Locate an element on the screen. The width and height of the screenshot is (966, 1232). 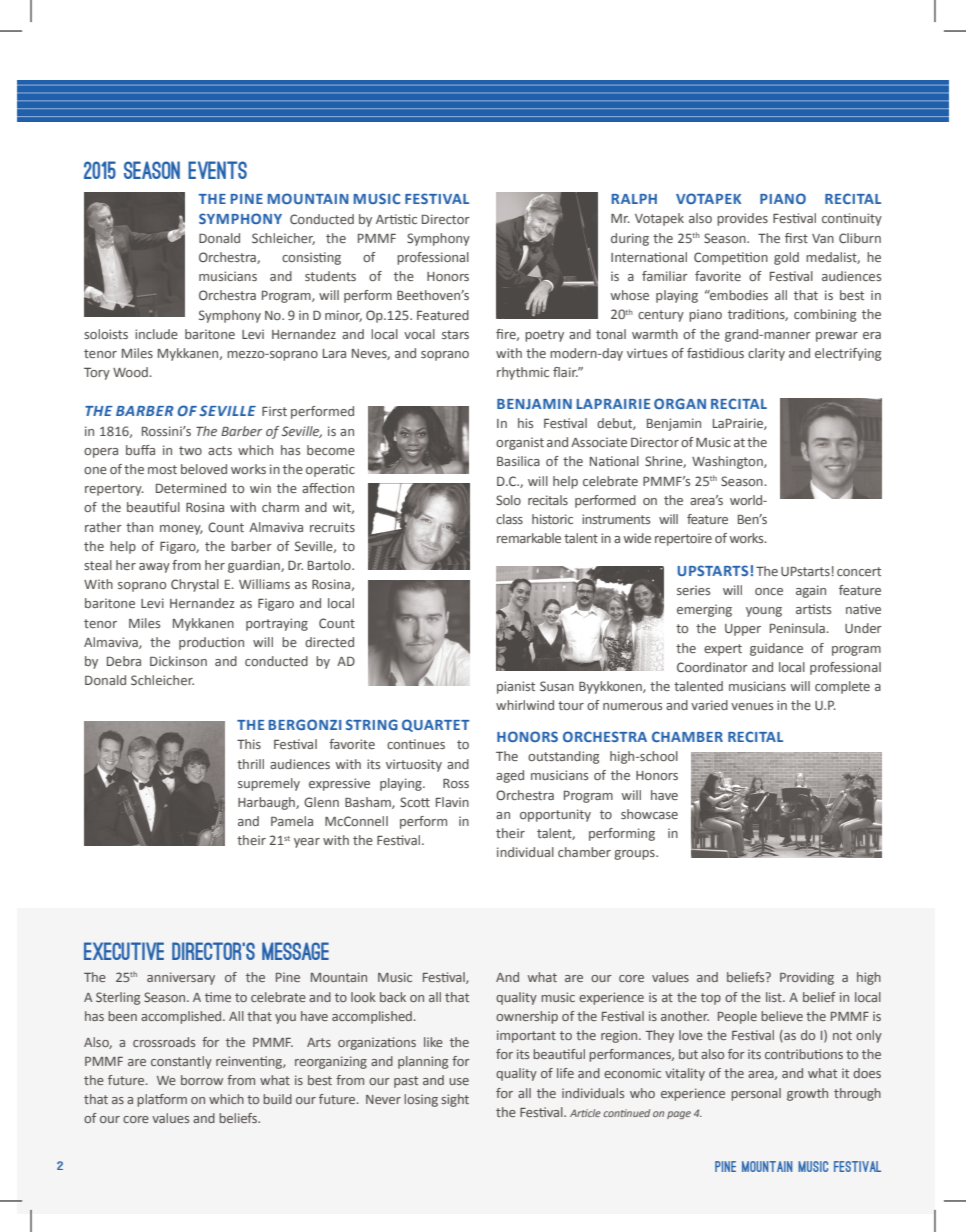
Events is located at coordinates (217, 170).
